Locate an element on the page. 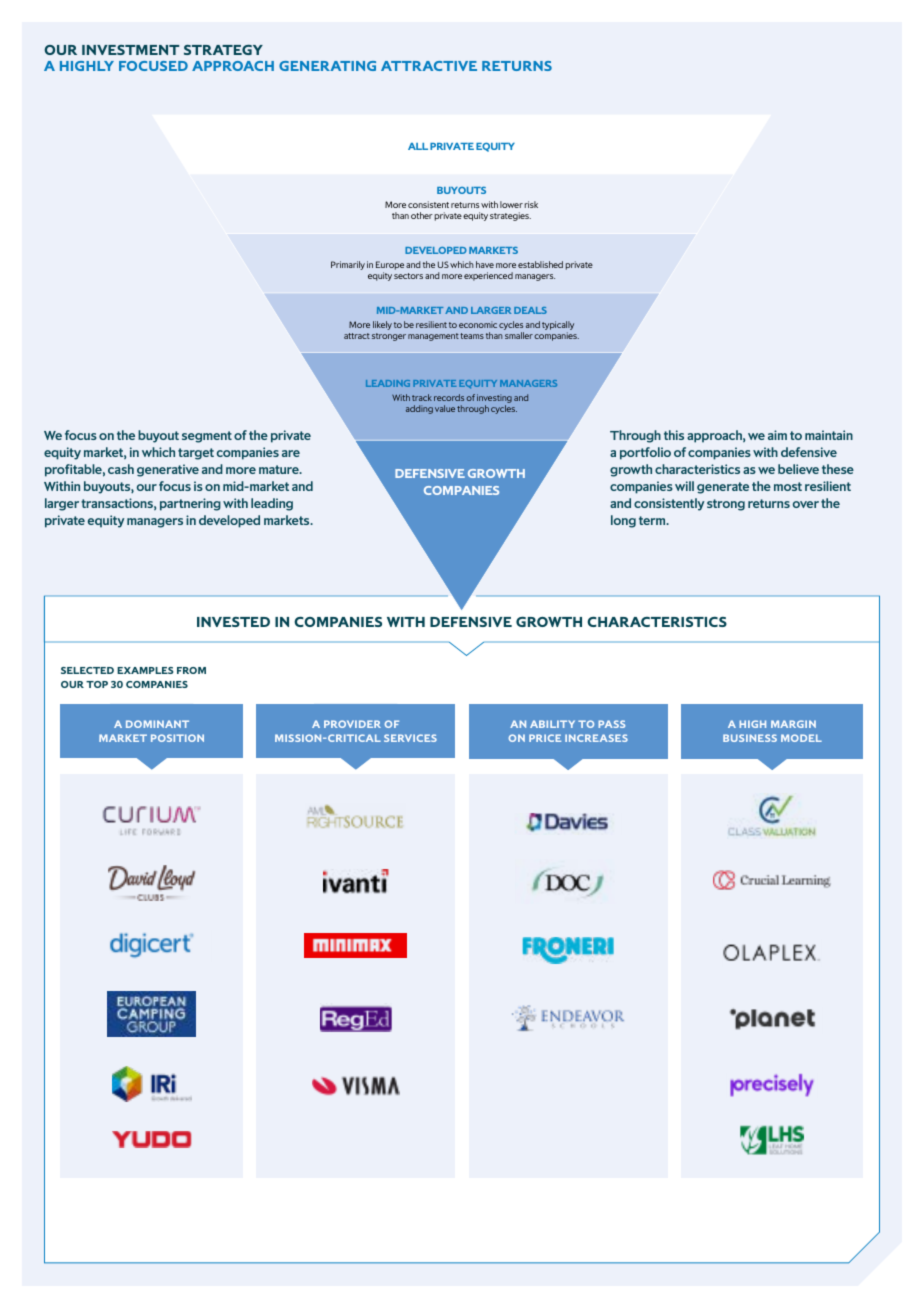 The image size is (924, 1308). STRATEGY is located at coordinates (223, 50).
